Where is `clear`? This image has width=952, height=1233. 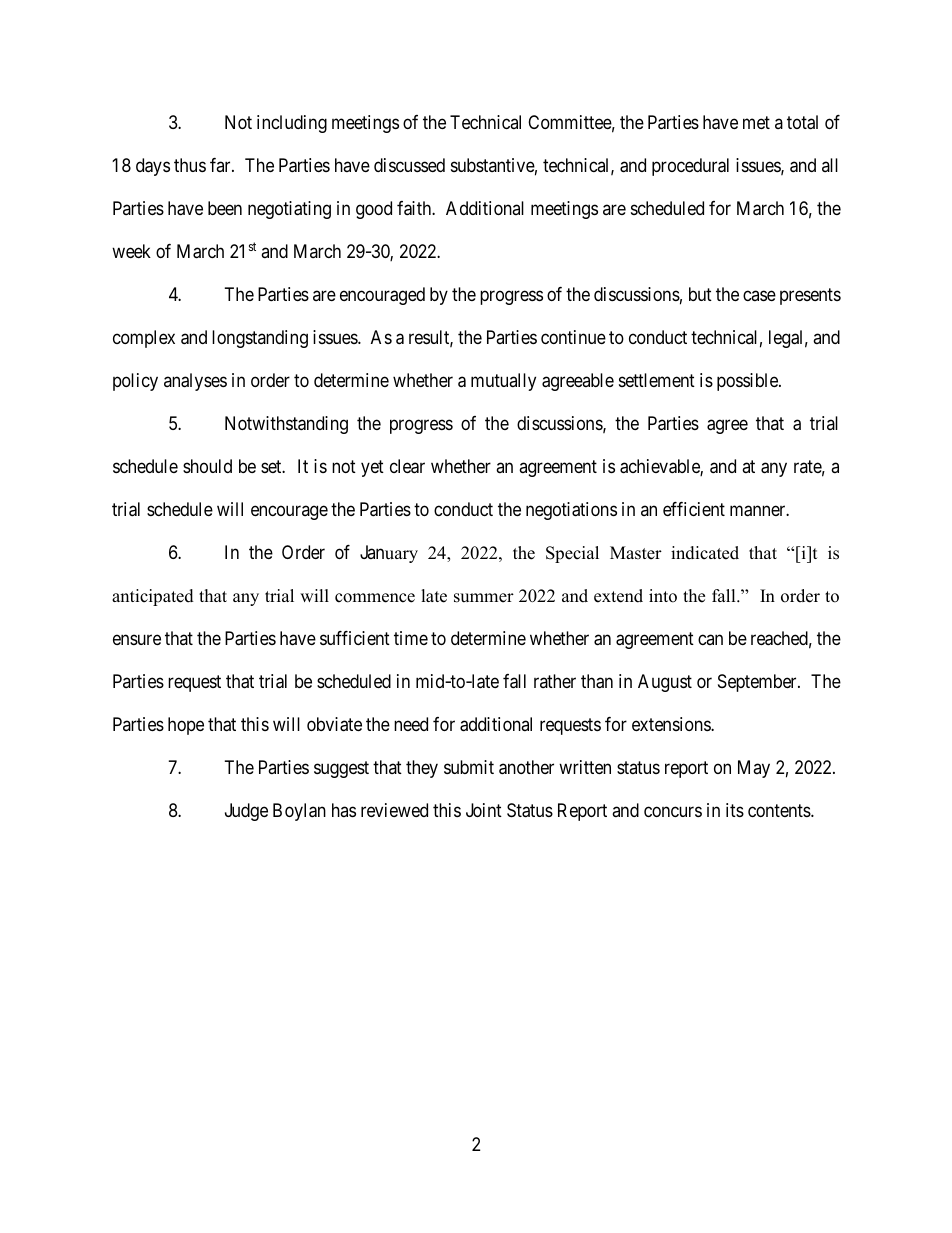 clear is located at coordinates (407, 466).
